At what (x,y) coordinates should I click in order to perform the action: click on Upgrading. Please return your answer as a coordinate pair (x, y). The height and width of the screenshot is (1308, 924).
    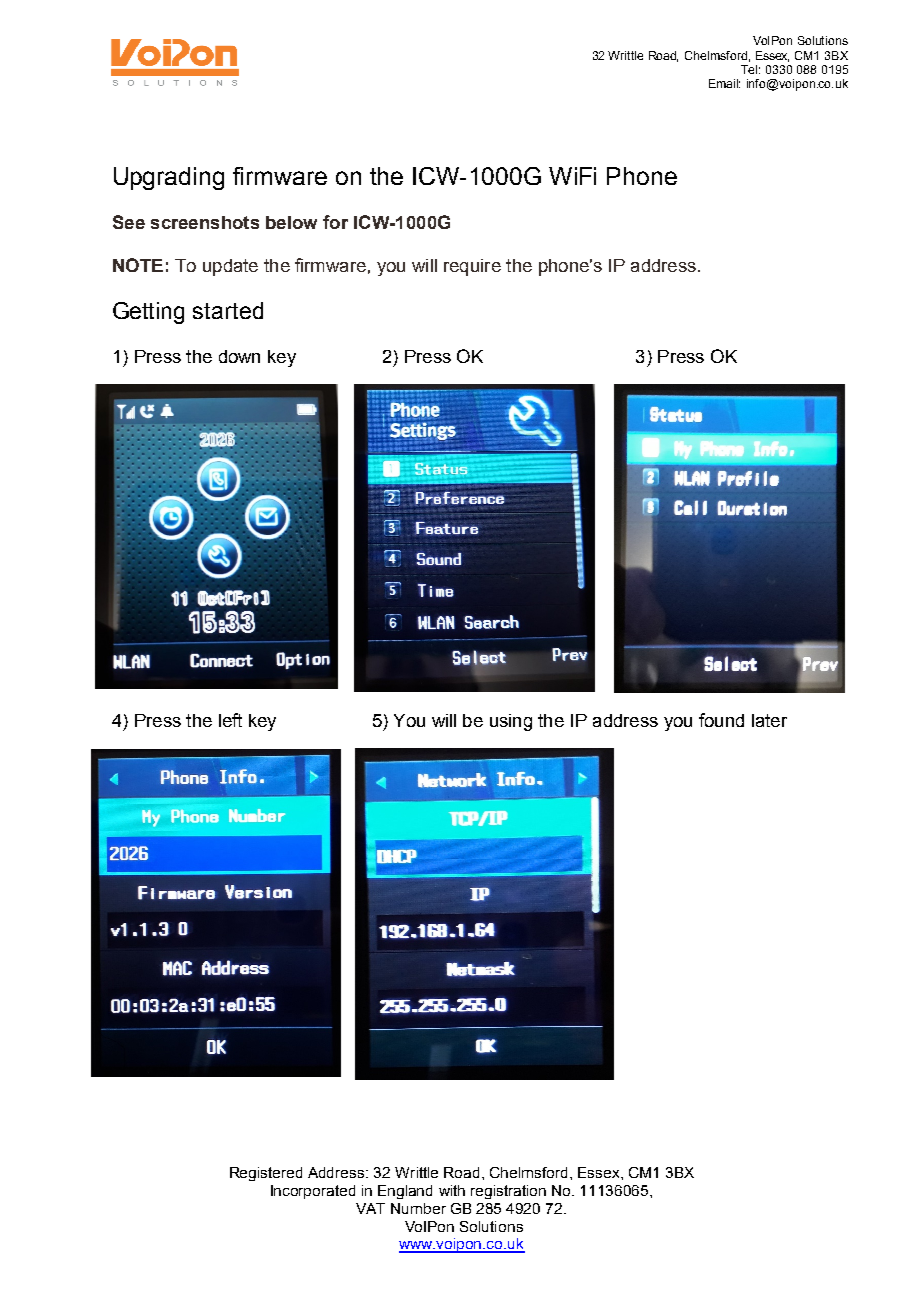
    Looking at the image, I should click on (169, 178).
